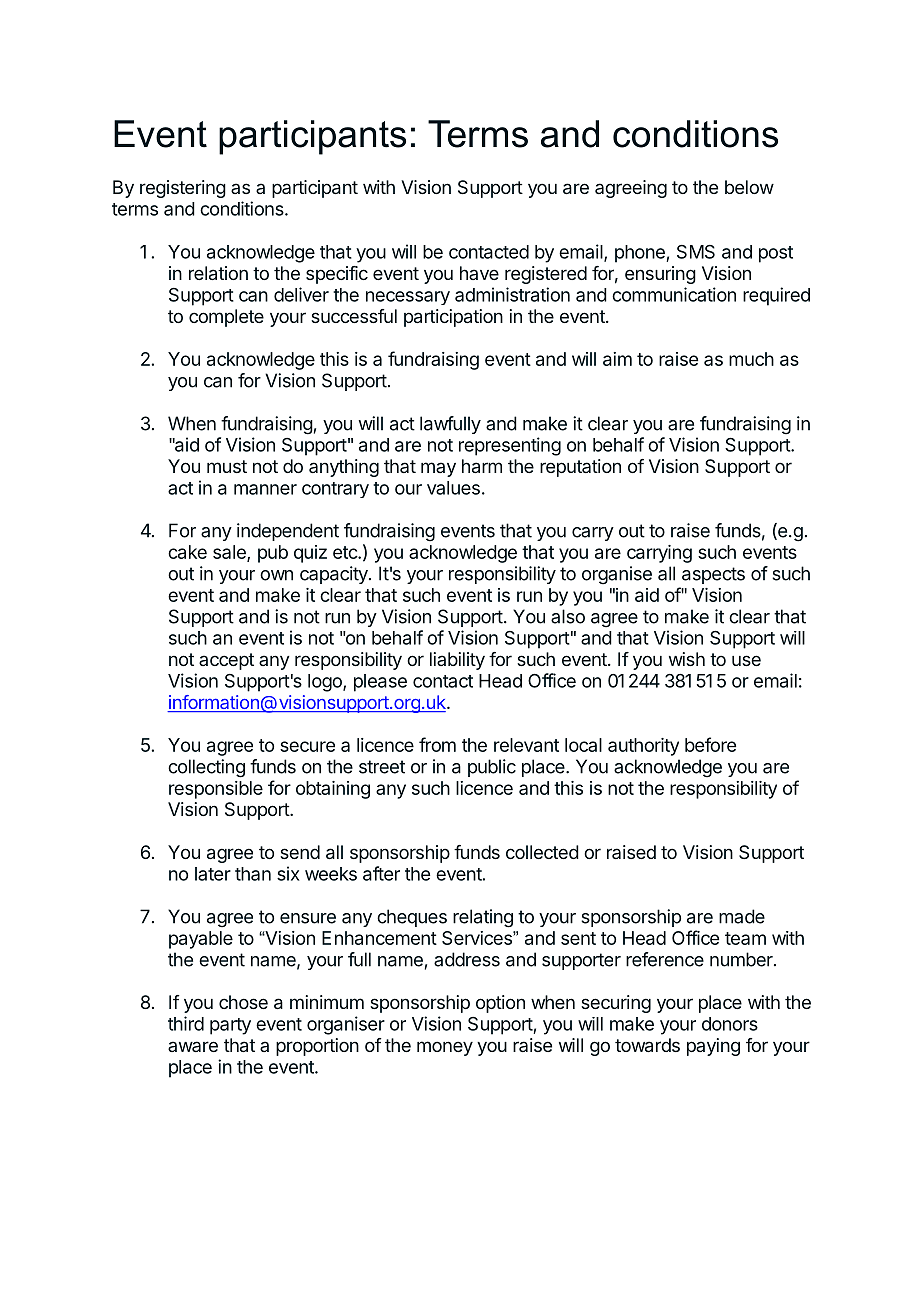  What do you see at coordinates (457, 661) in the screenshot?
I see `liability` at bounding box center [457, 661].
